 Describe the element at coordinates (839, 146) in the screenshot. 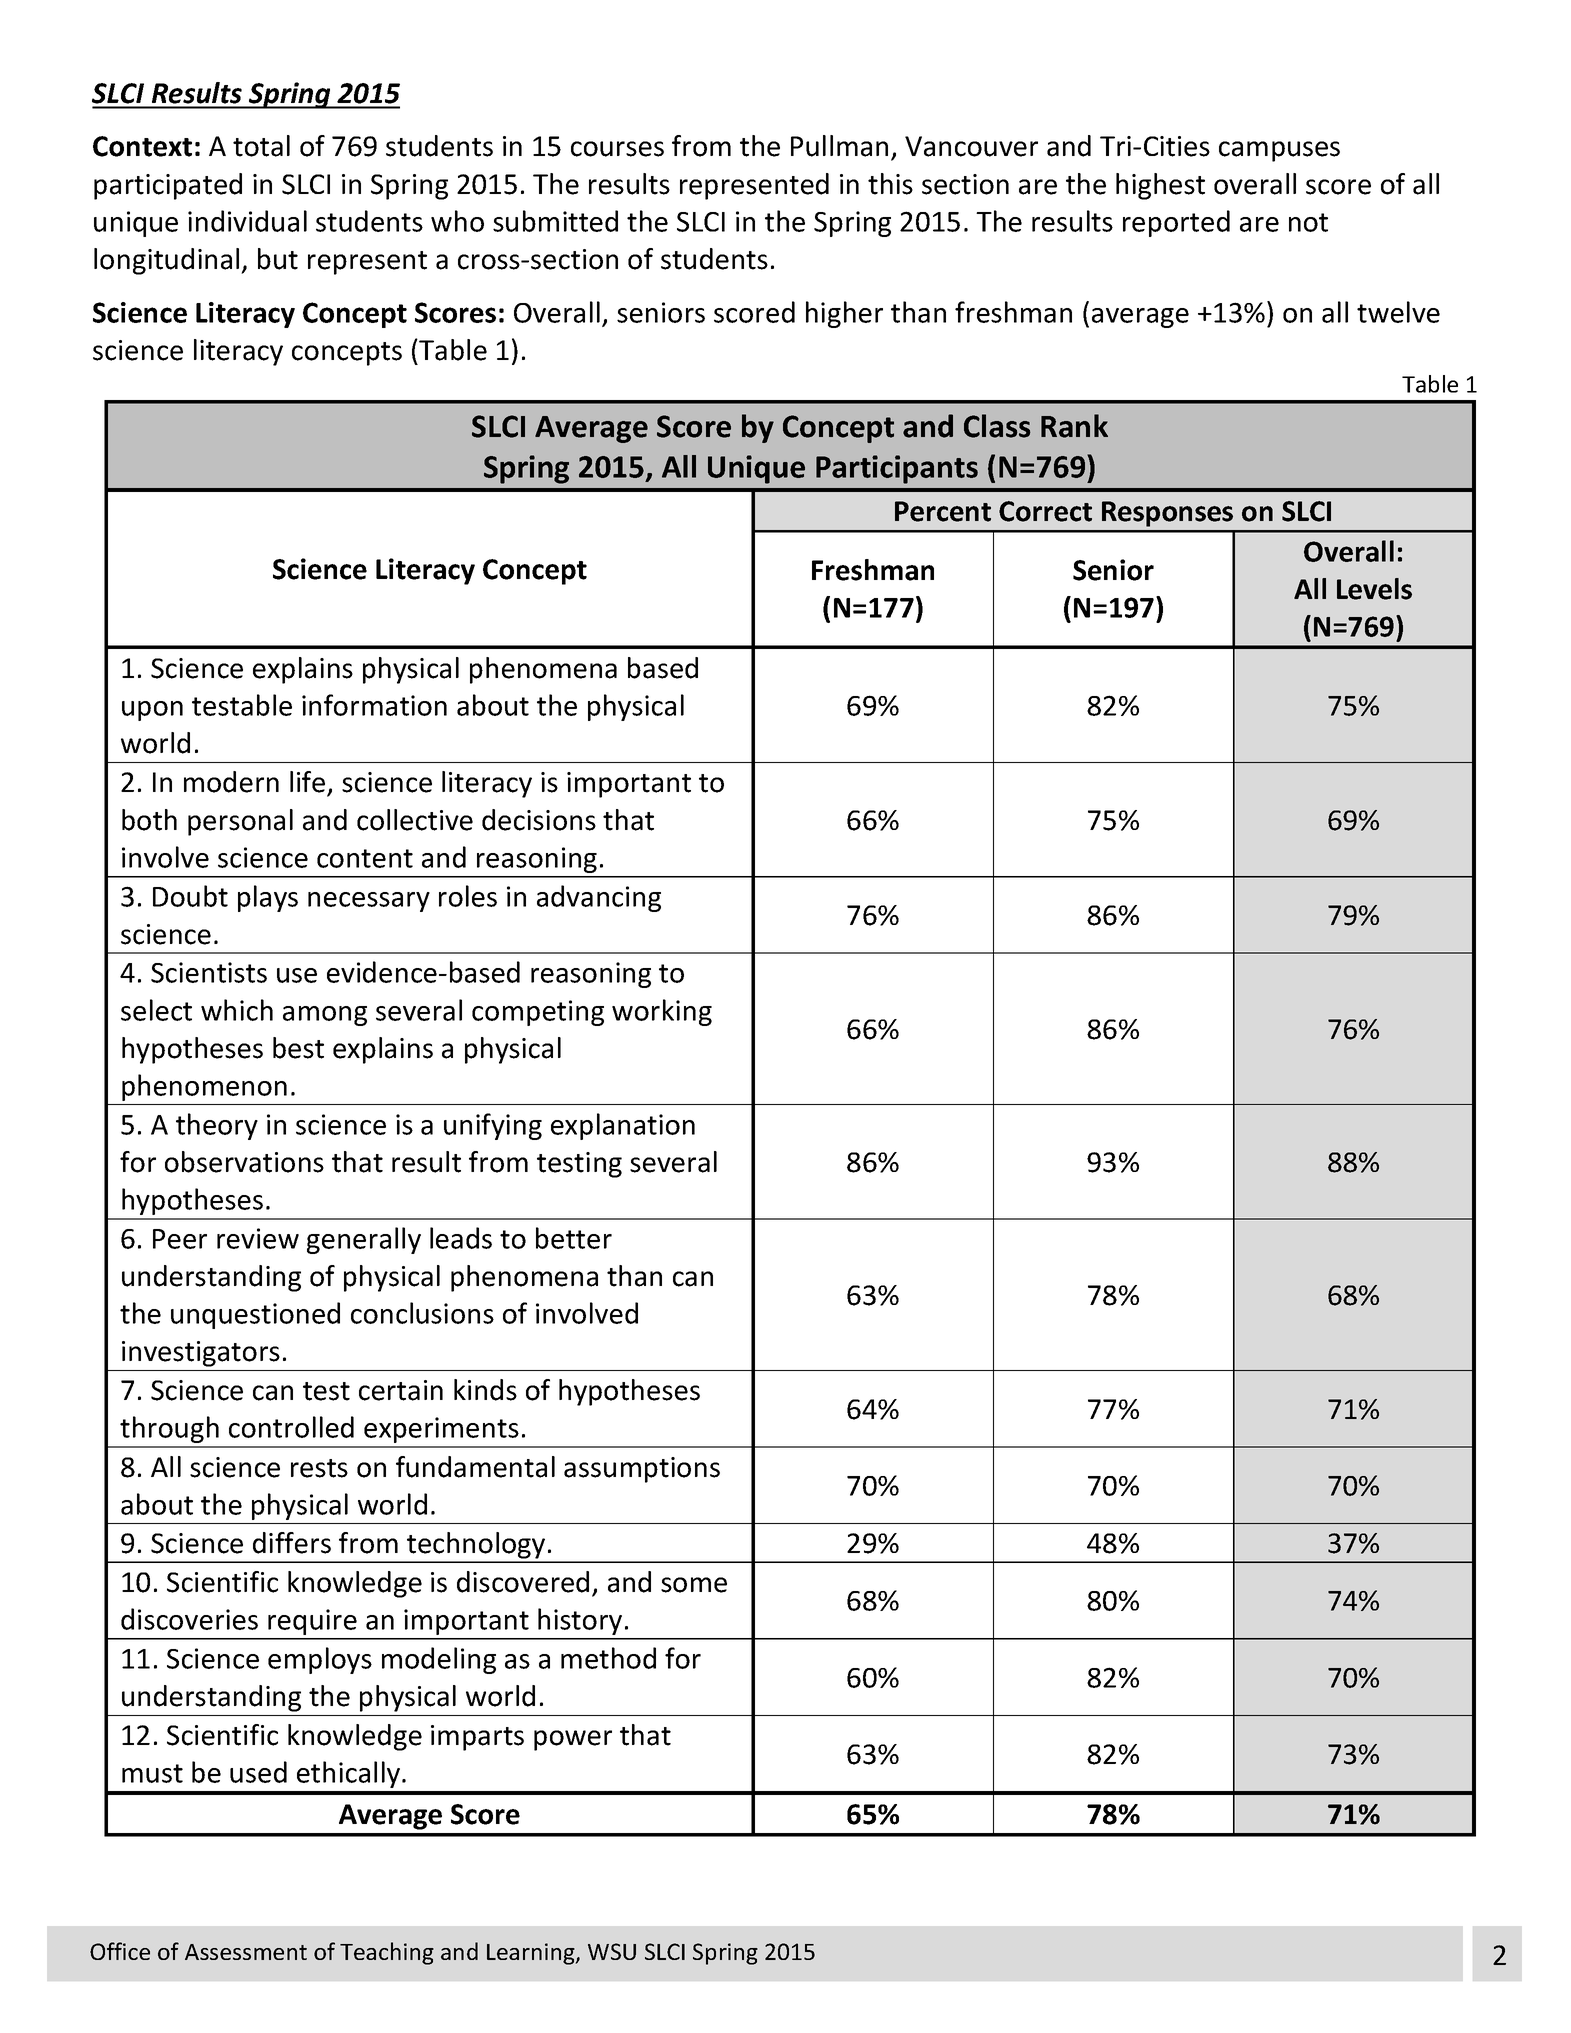

I see `Pullman` at that location.
